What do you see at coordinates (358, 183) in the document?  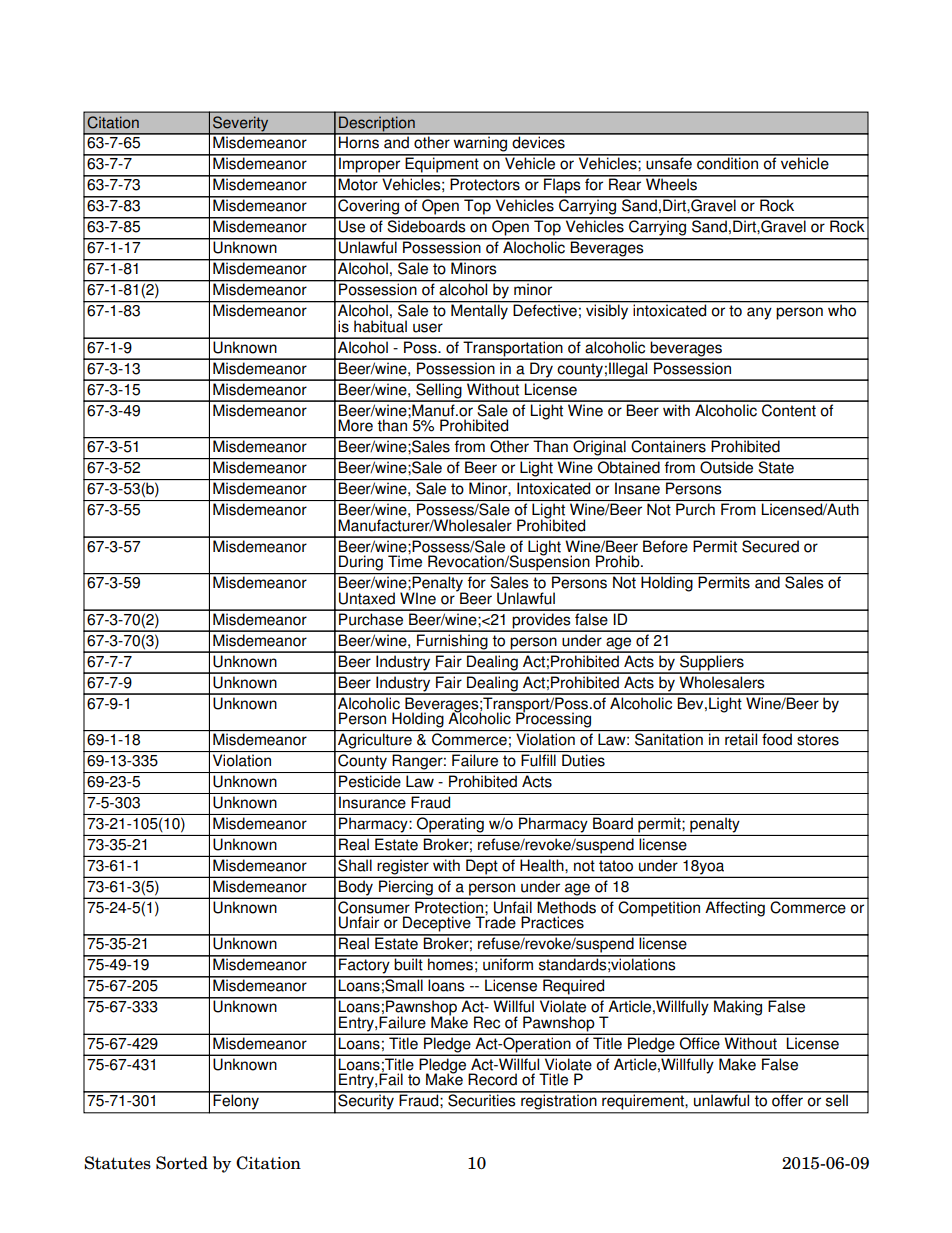 I see `Motor` at bounding box center [358, 183].
